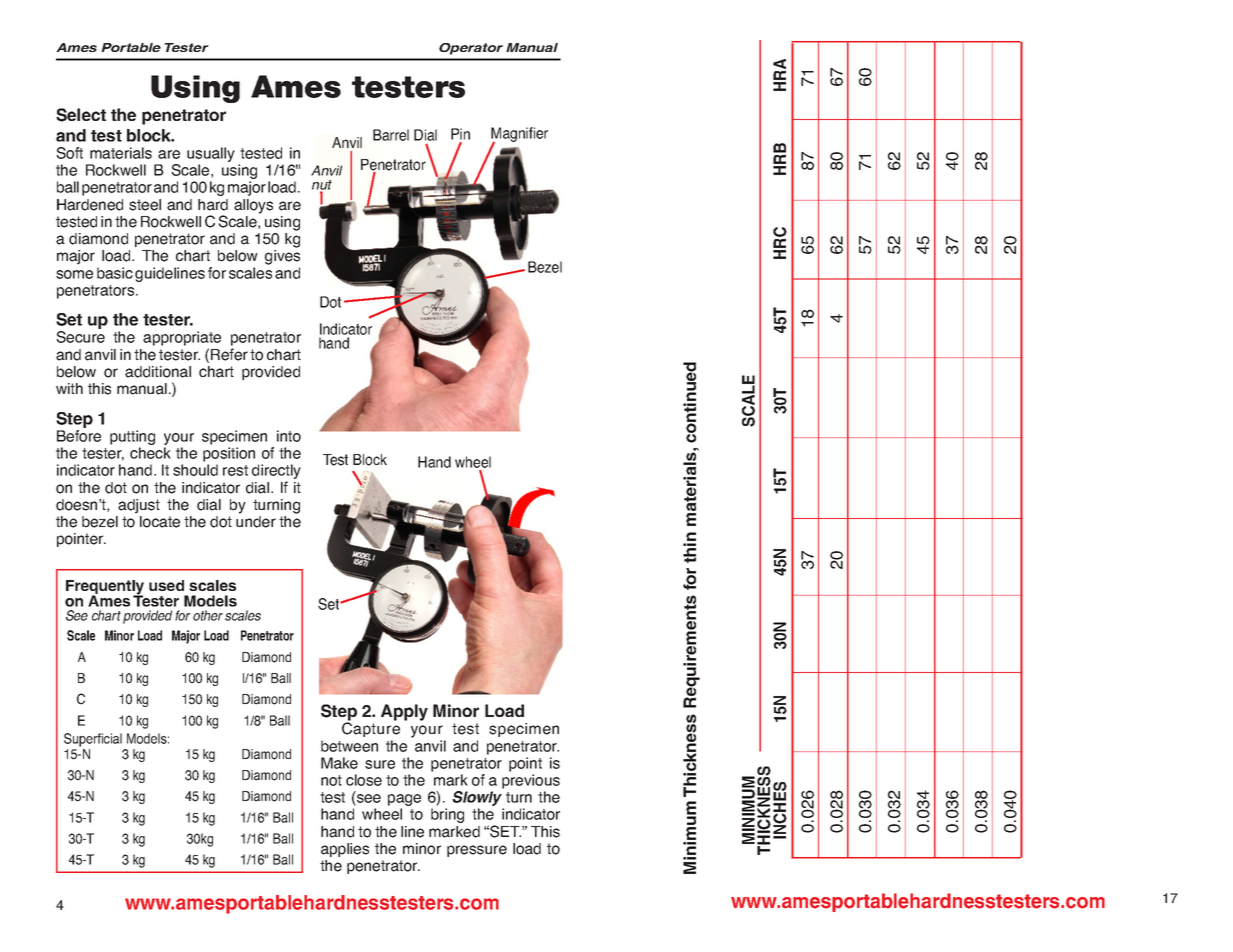 This screenshot has width=1233, height=952. Describe the element at coordinates (276, 473) in the screenshot. I see `directly` at that location.
